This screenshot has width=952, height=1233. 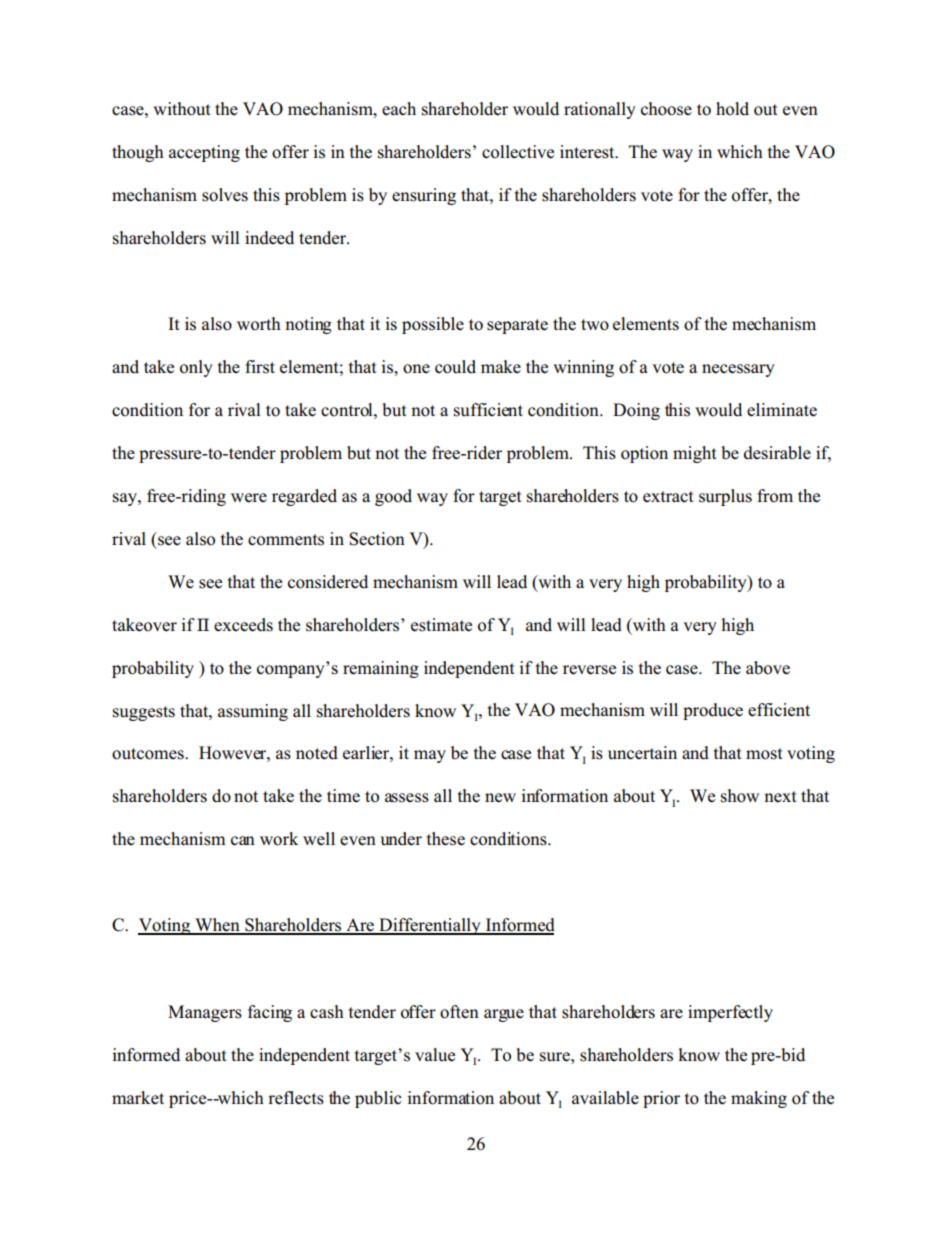 I want to click on may, so click(x=430, y=756).
